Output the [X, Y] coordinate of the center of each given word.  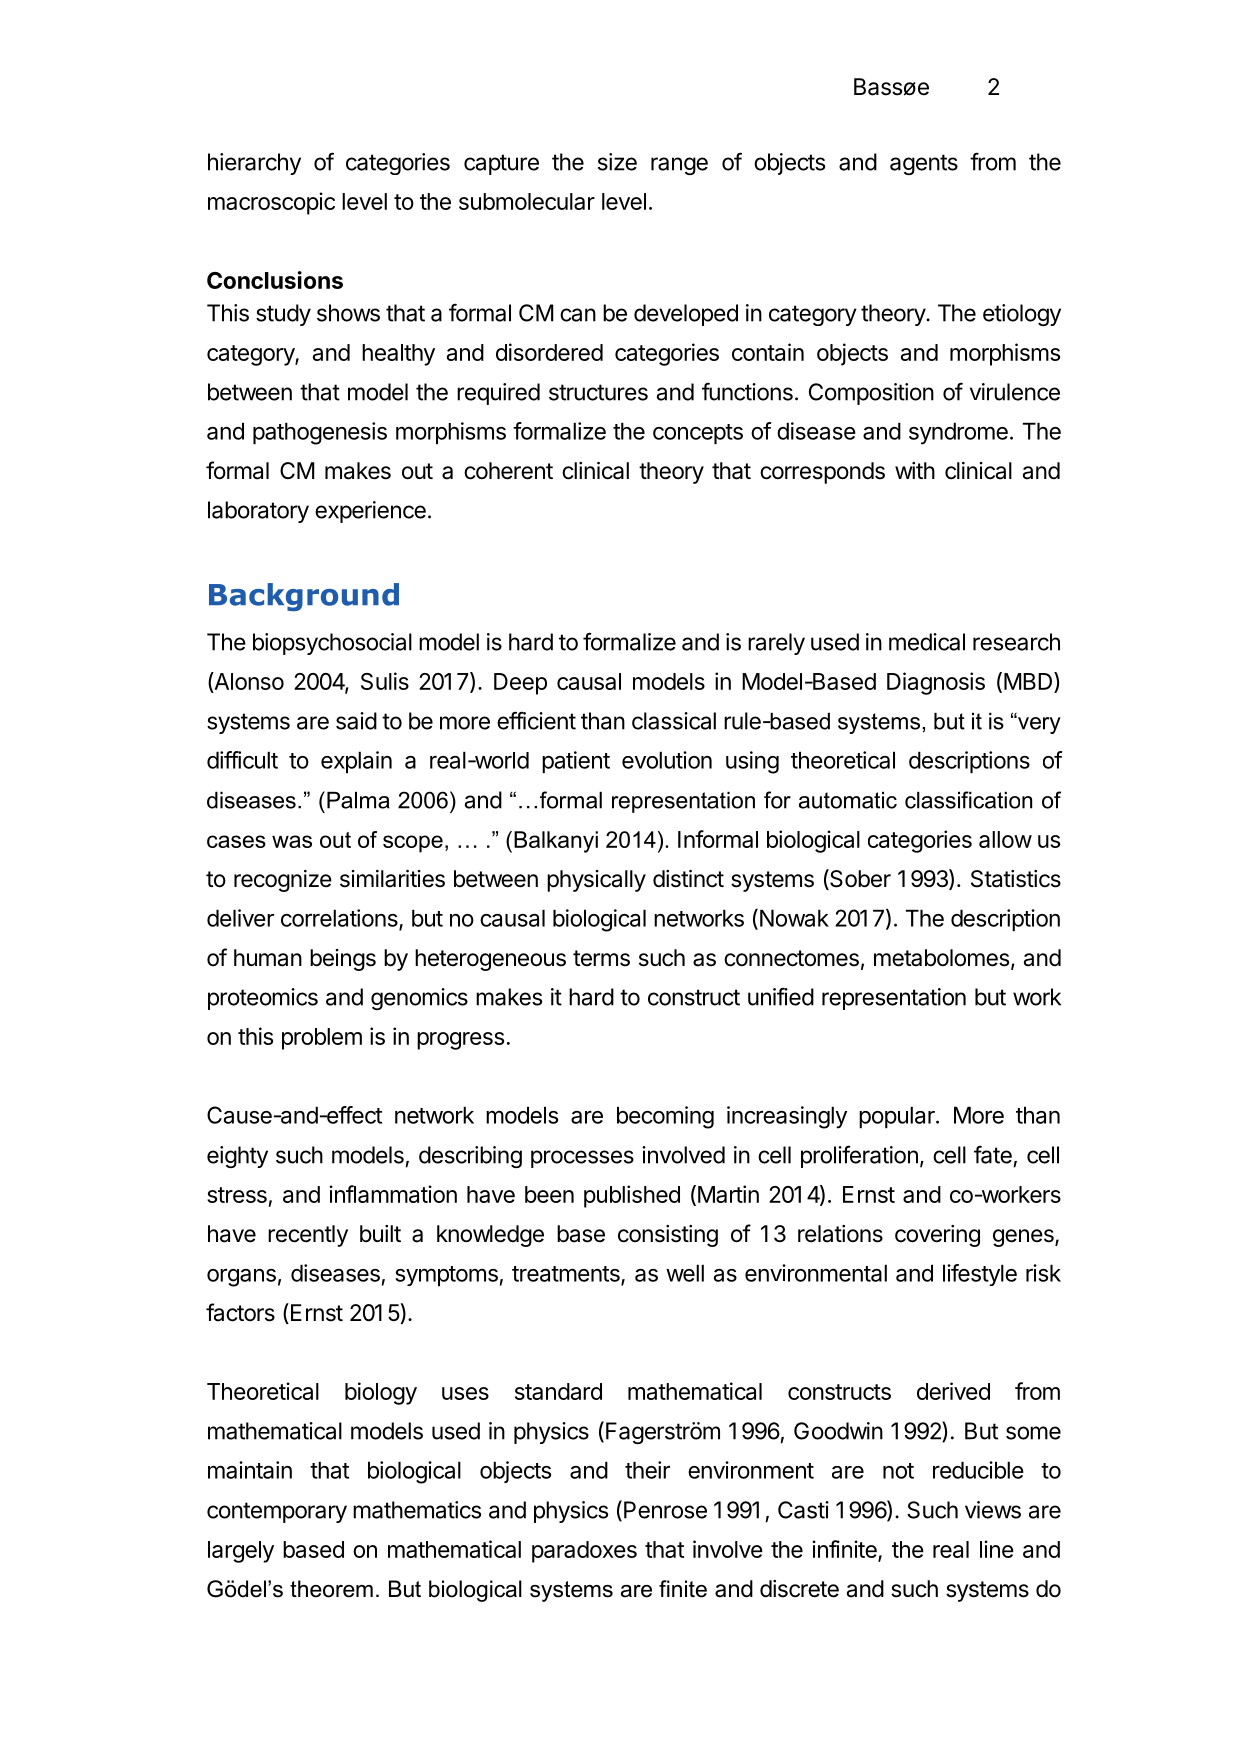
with [915, 470]
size [617, 162]
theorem [331, 1589]
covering [937, 1236]
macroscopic [271, 203]
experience [370, 512]
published [632, 1196]
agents [924, 164]
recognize [283, 881]
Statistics [1016, 879]
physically [596, 881]
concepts [698, 434]
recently [308, 1236]
